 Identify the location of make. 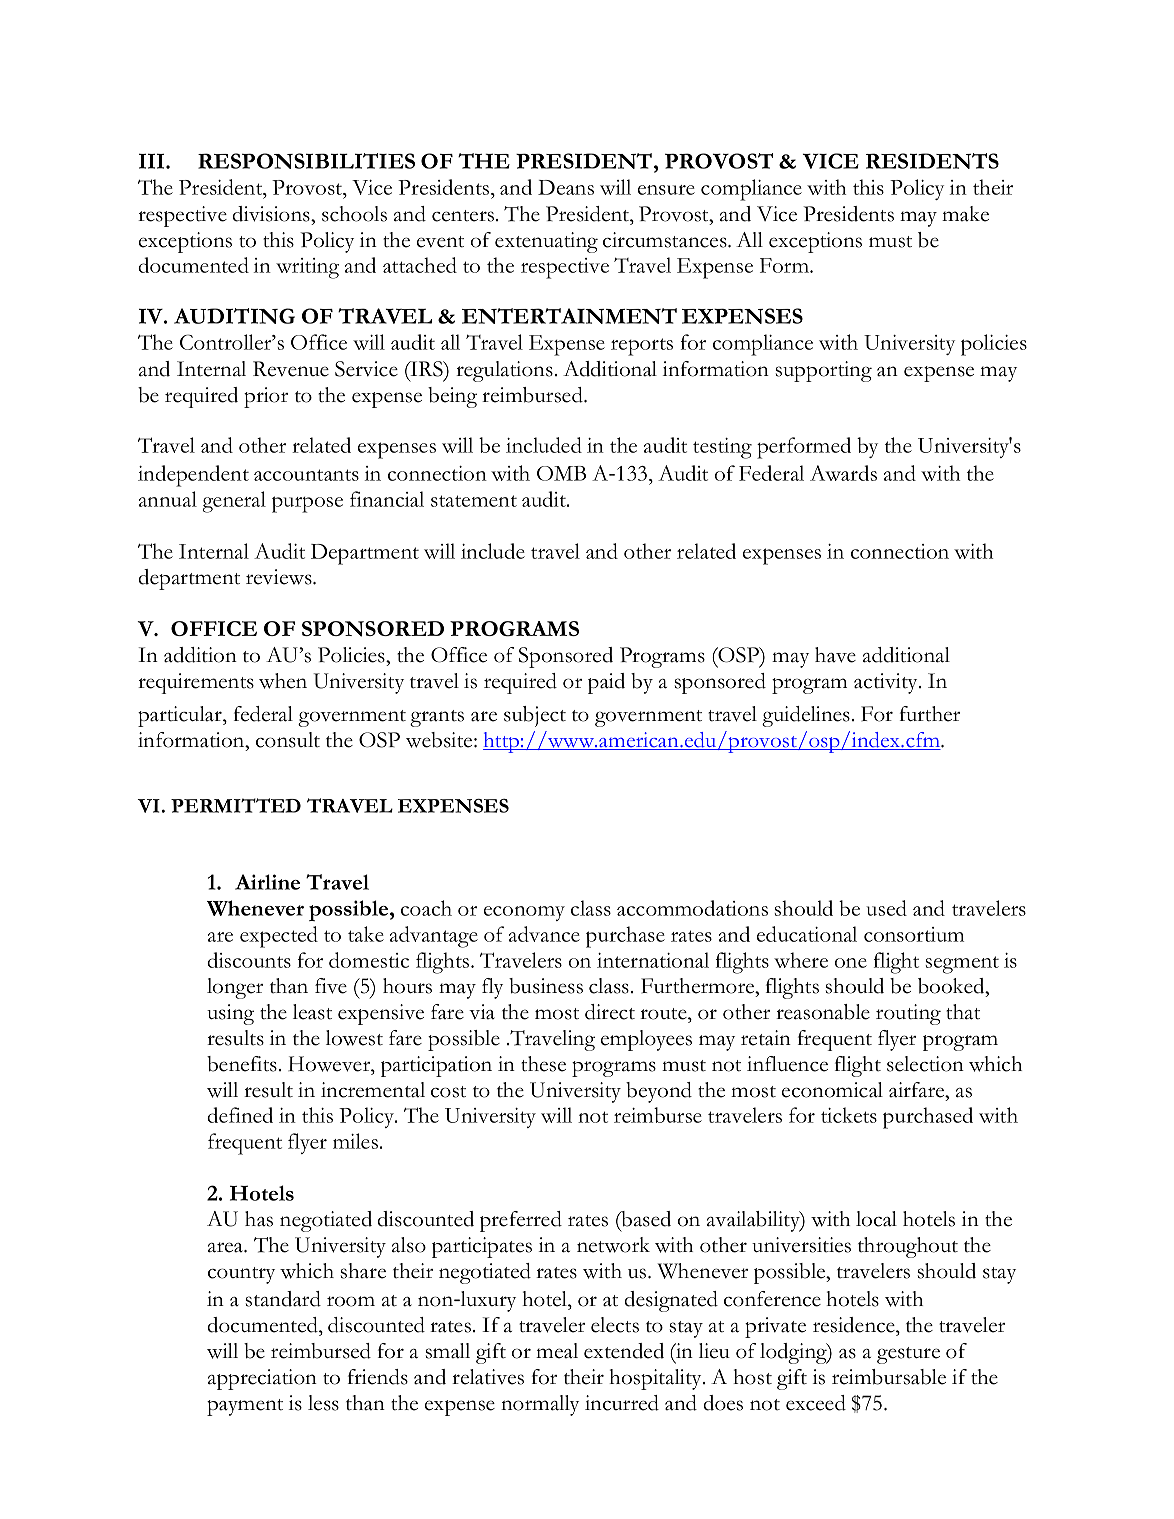
(965, 214).
